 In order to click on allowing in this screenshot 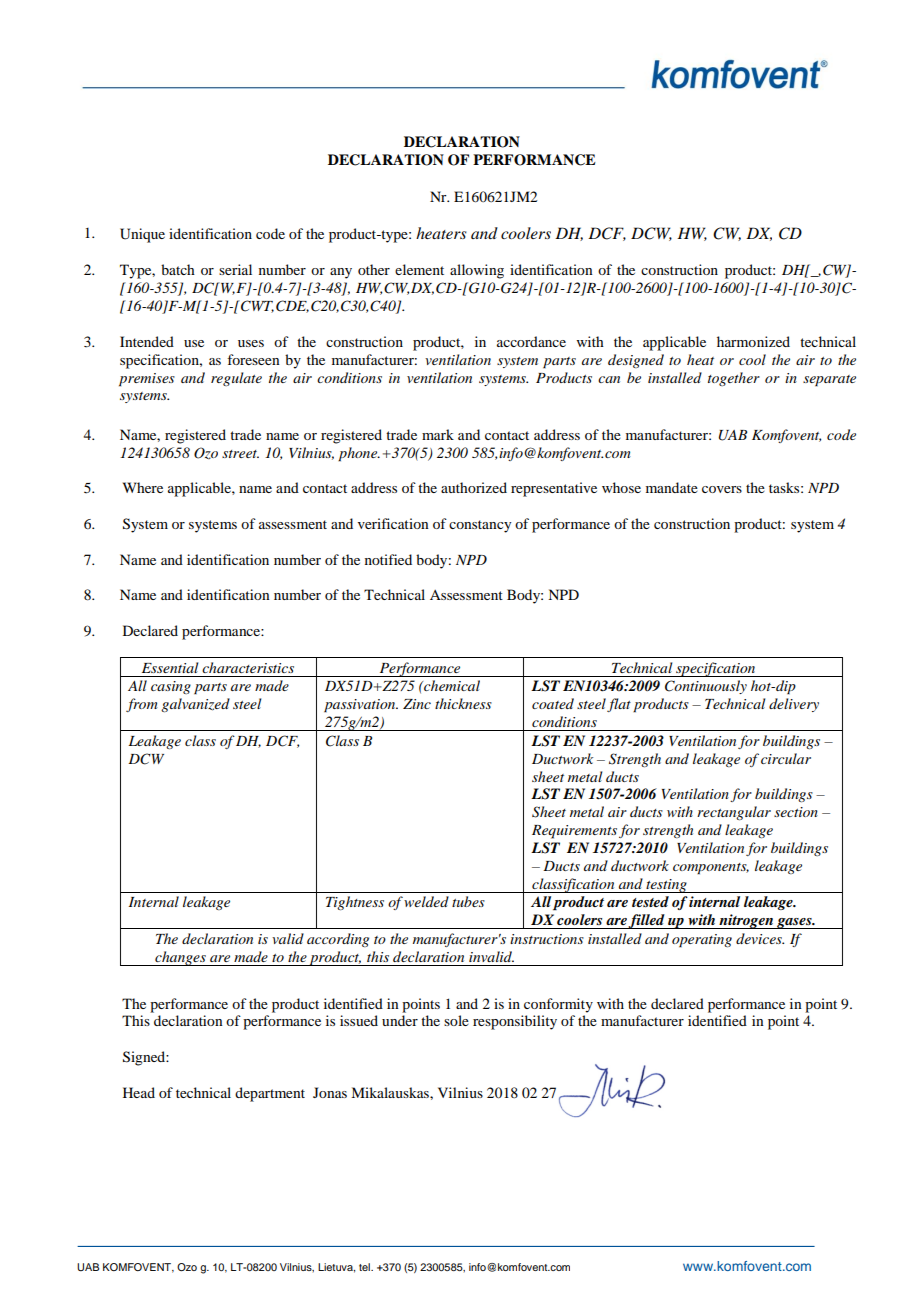, I will do `click(477, 271)`.
